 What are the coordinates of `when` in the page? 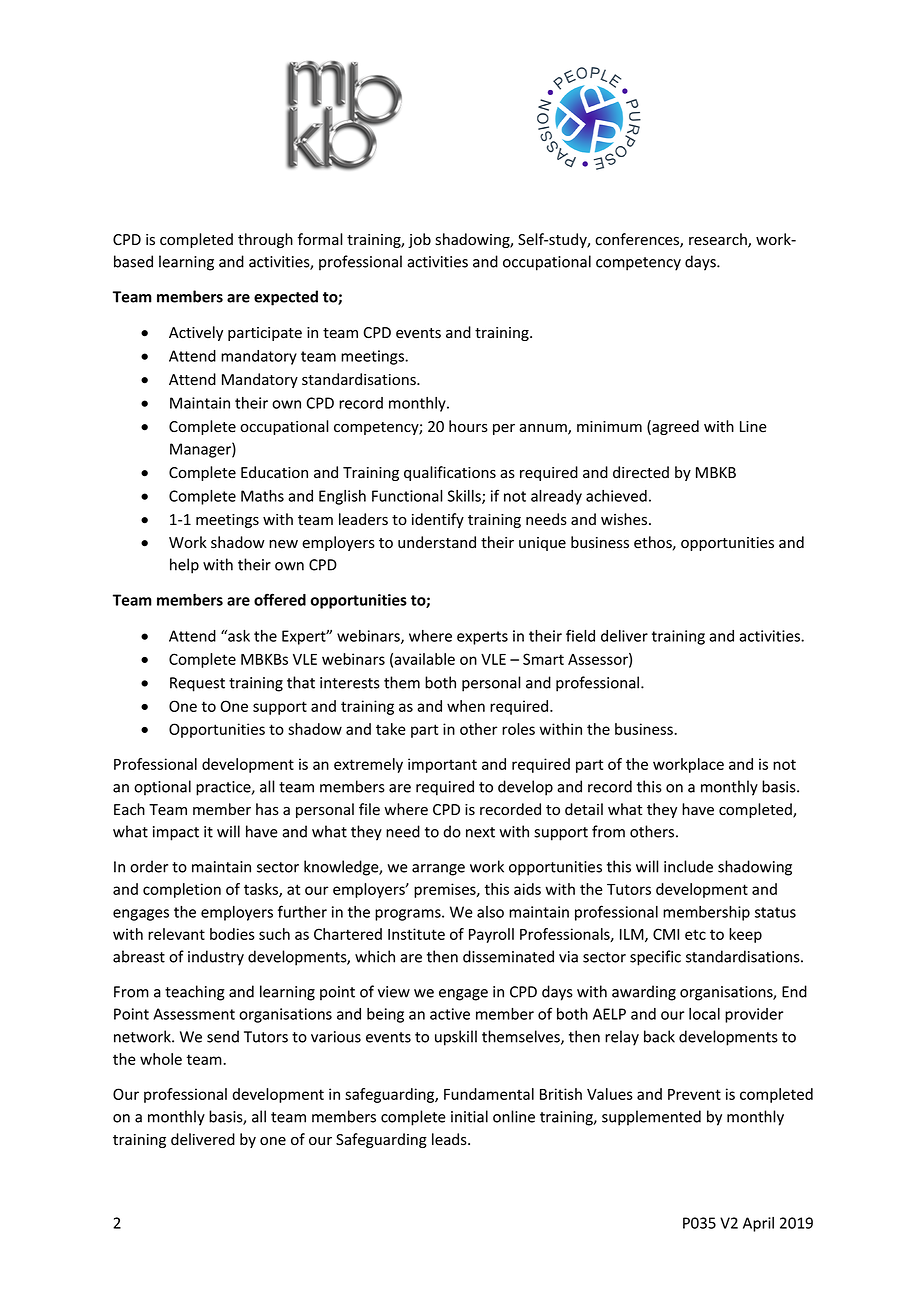 It's located at (466, 706).
